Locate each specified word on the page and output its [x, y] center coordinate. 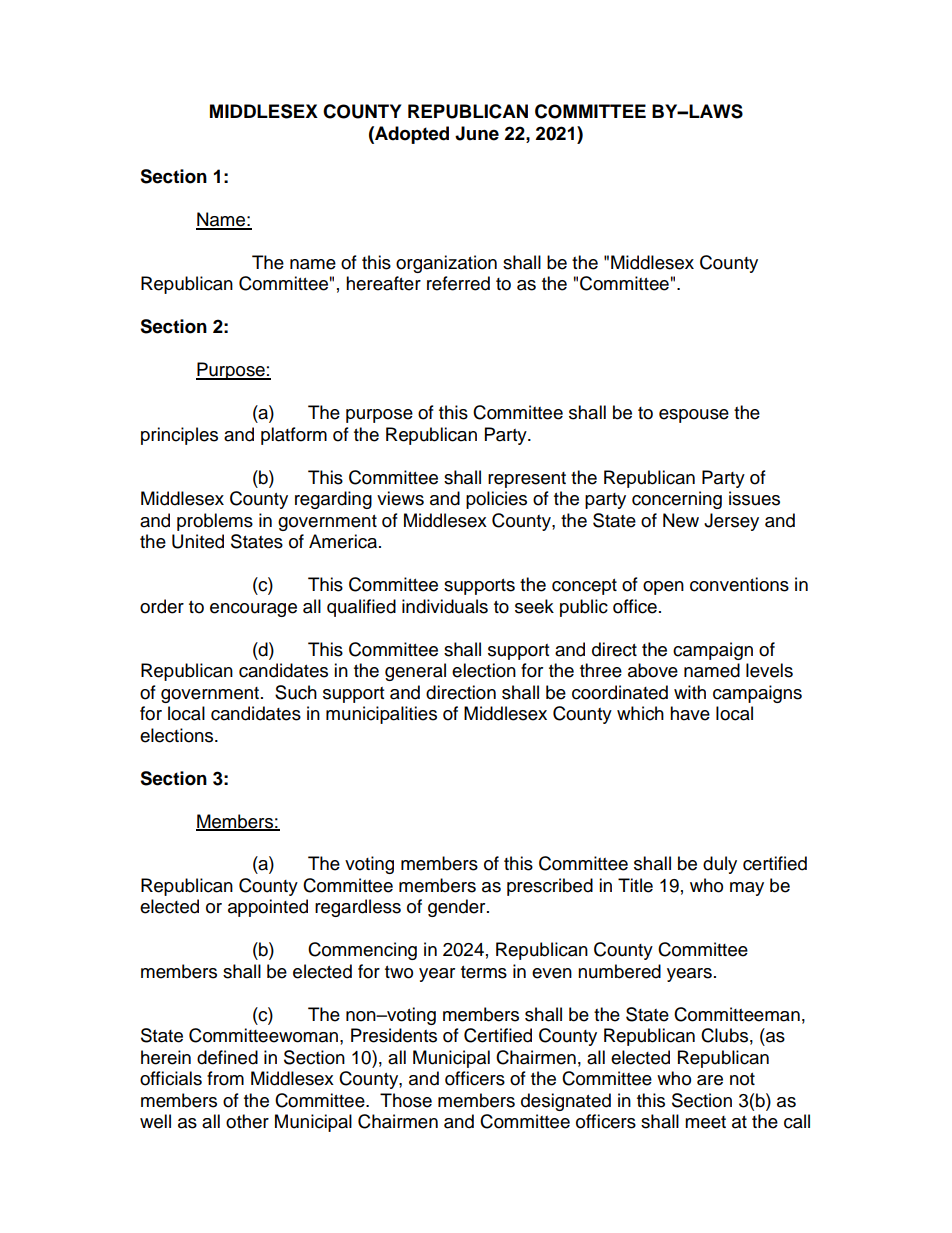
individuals [445, 606]
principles [179, 436]
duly [720, 865]
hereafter [383, 283]
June [477, 133]
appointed [268, 908]
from [225, 1078]
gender [458, 908]
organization [446, 264]
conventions [739, 584]
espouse [694, 416]
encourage [253, 610]
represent [527, 480]
